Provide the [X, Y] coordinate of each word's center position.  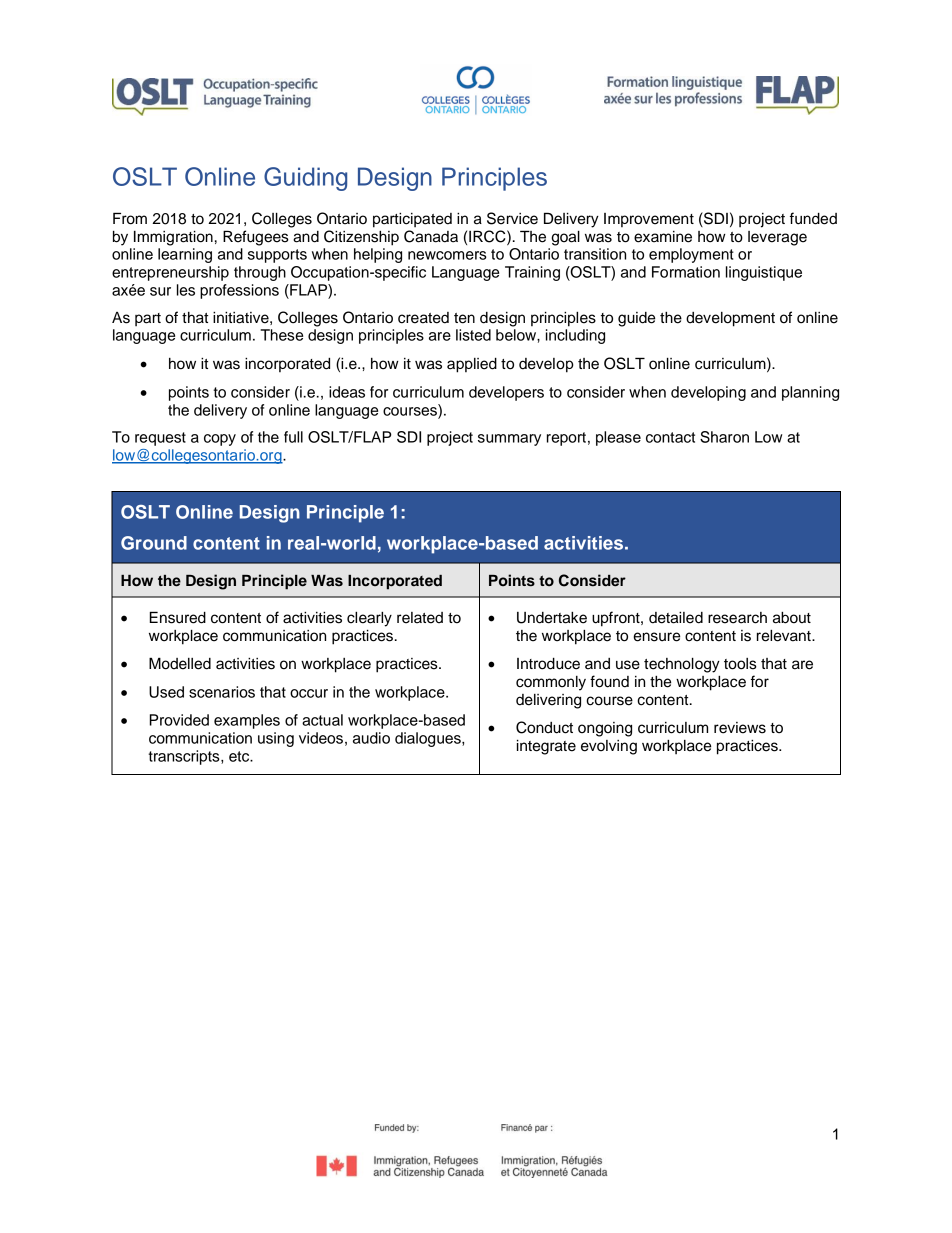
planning [810, 393]
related [420, 618]
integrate [546, 747]
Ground [154, 543]
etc [240, 756]
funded [813, 218]
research [737, 618]
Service [512, 218]
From [130, 218]
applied [472, 365]
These [281, 335]
